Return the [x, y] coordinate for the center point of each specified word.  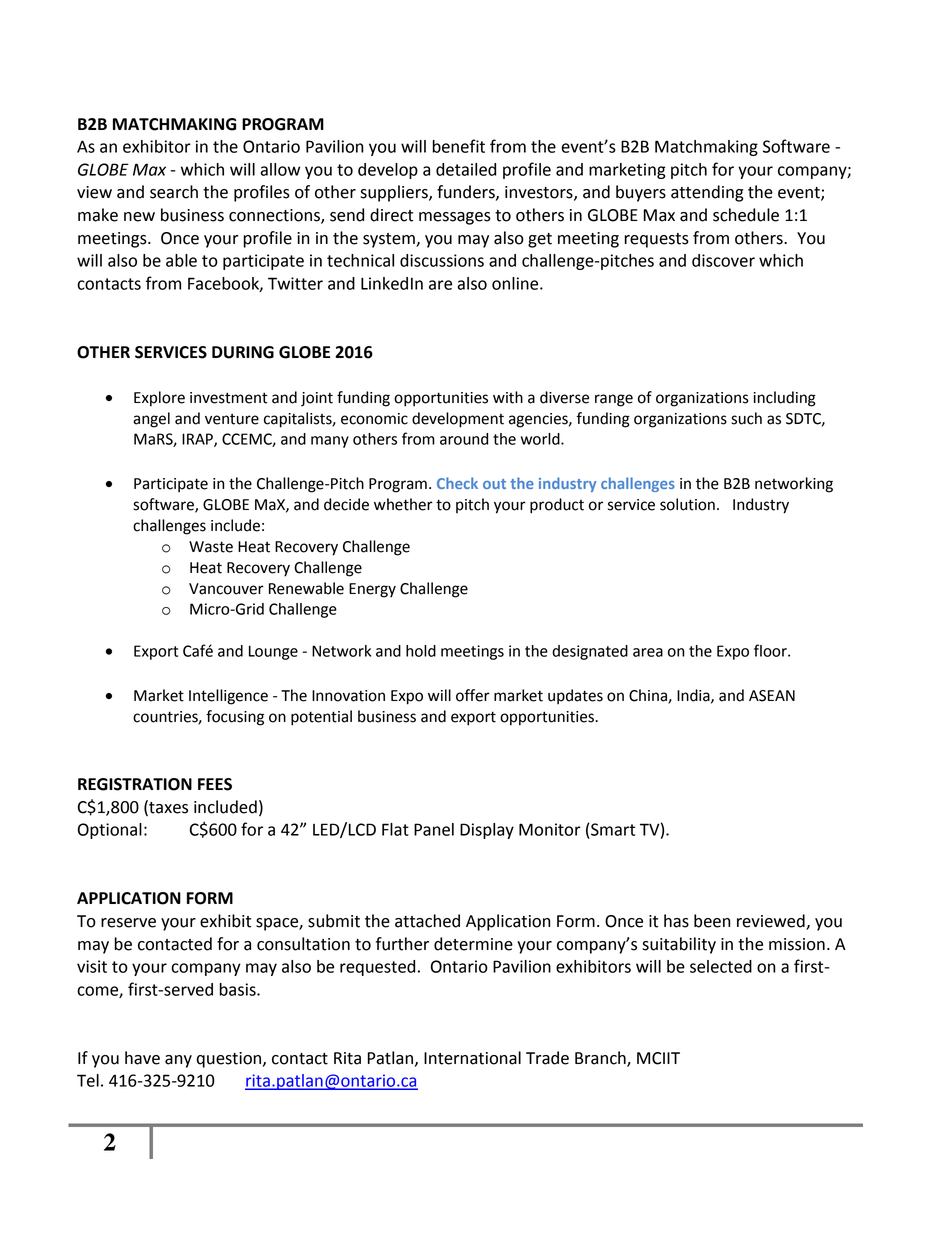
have [142, 1058]
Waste [211, 547]
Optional [110, 831]
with [508, 397]
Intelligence [228, 697]
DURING [243, 352]
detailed [466, 169]
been [712, 921]
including [784, 399]
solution [687, 504]
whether [403, 504]
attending [707, 193]
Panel [434, 829]
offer [473, 695]
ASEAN [772, 696]
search [174, 192]
